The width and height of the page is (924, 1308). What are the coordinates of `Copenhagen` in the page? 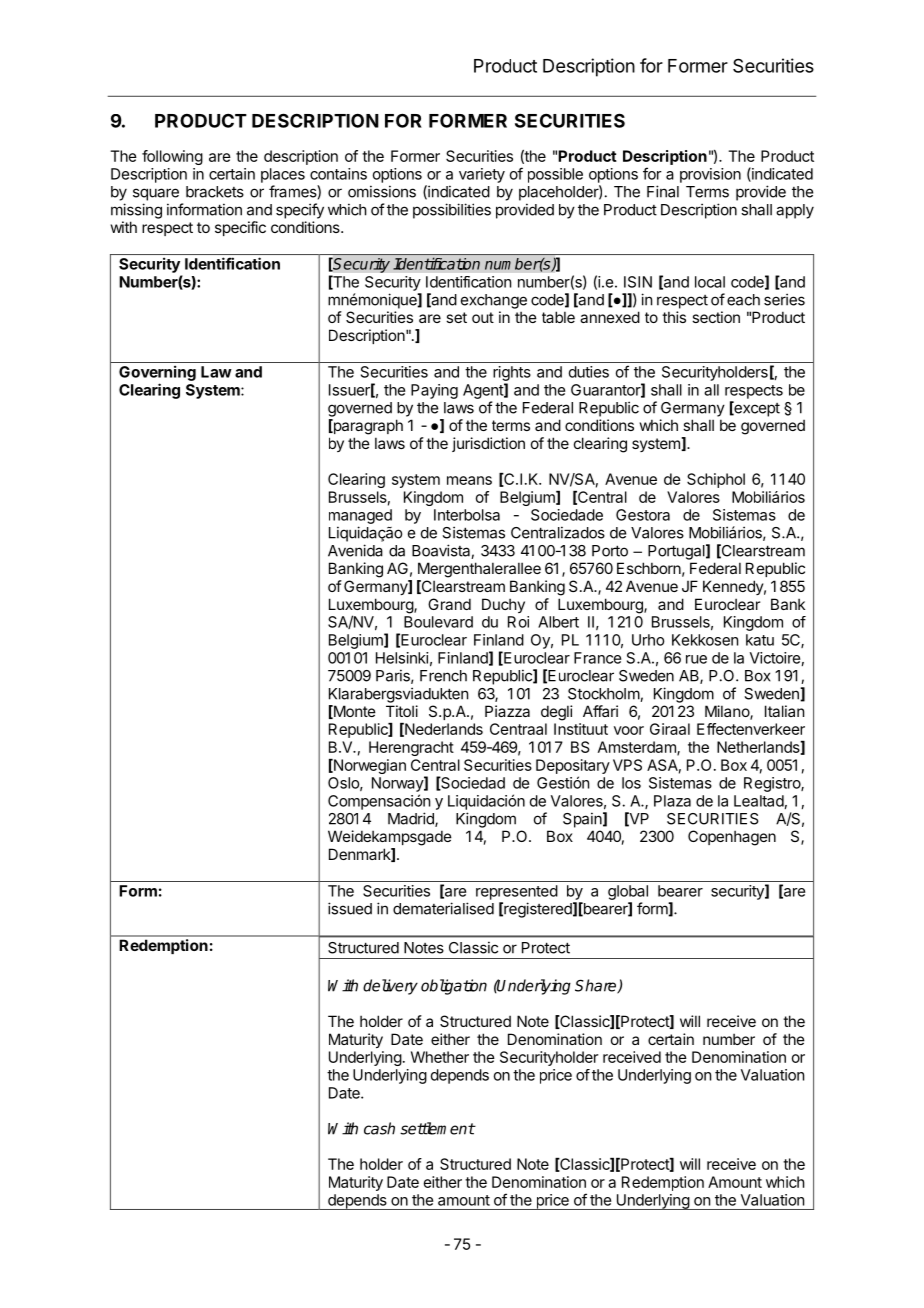 It's located at (732, 838).
